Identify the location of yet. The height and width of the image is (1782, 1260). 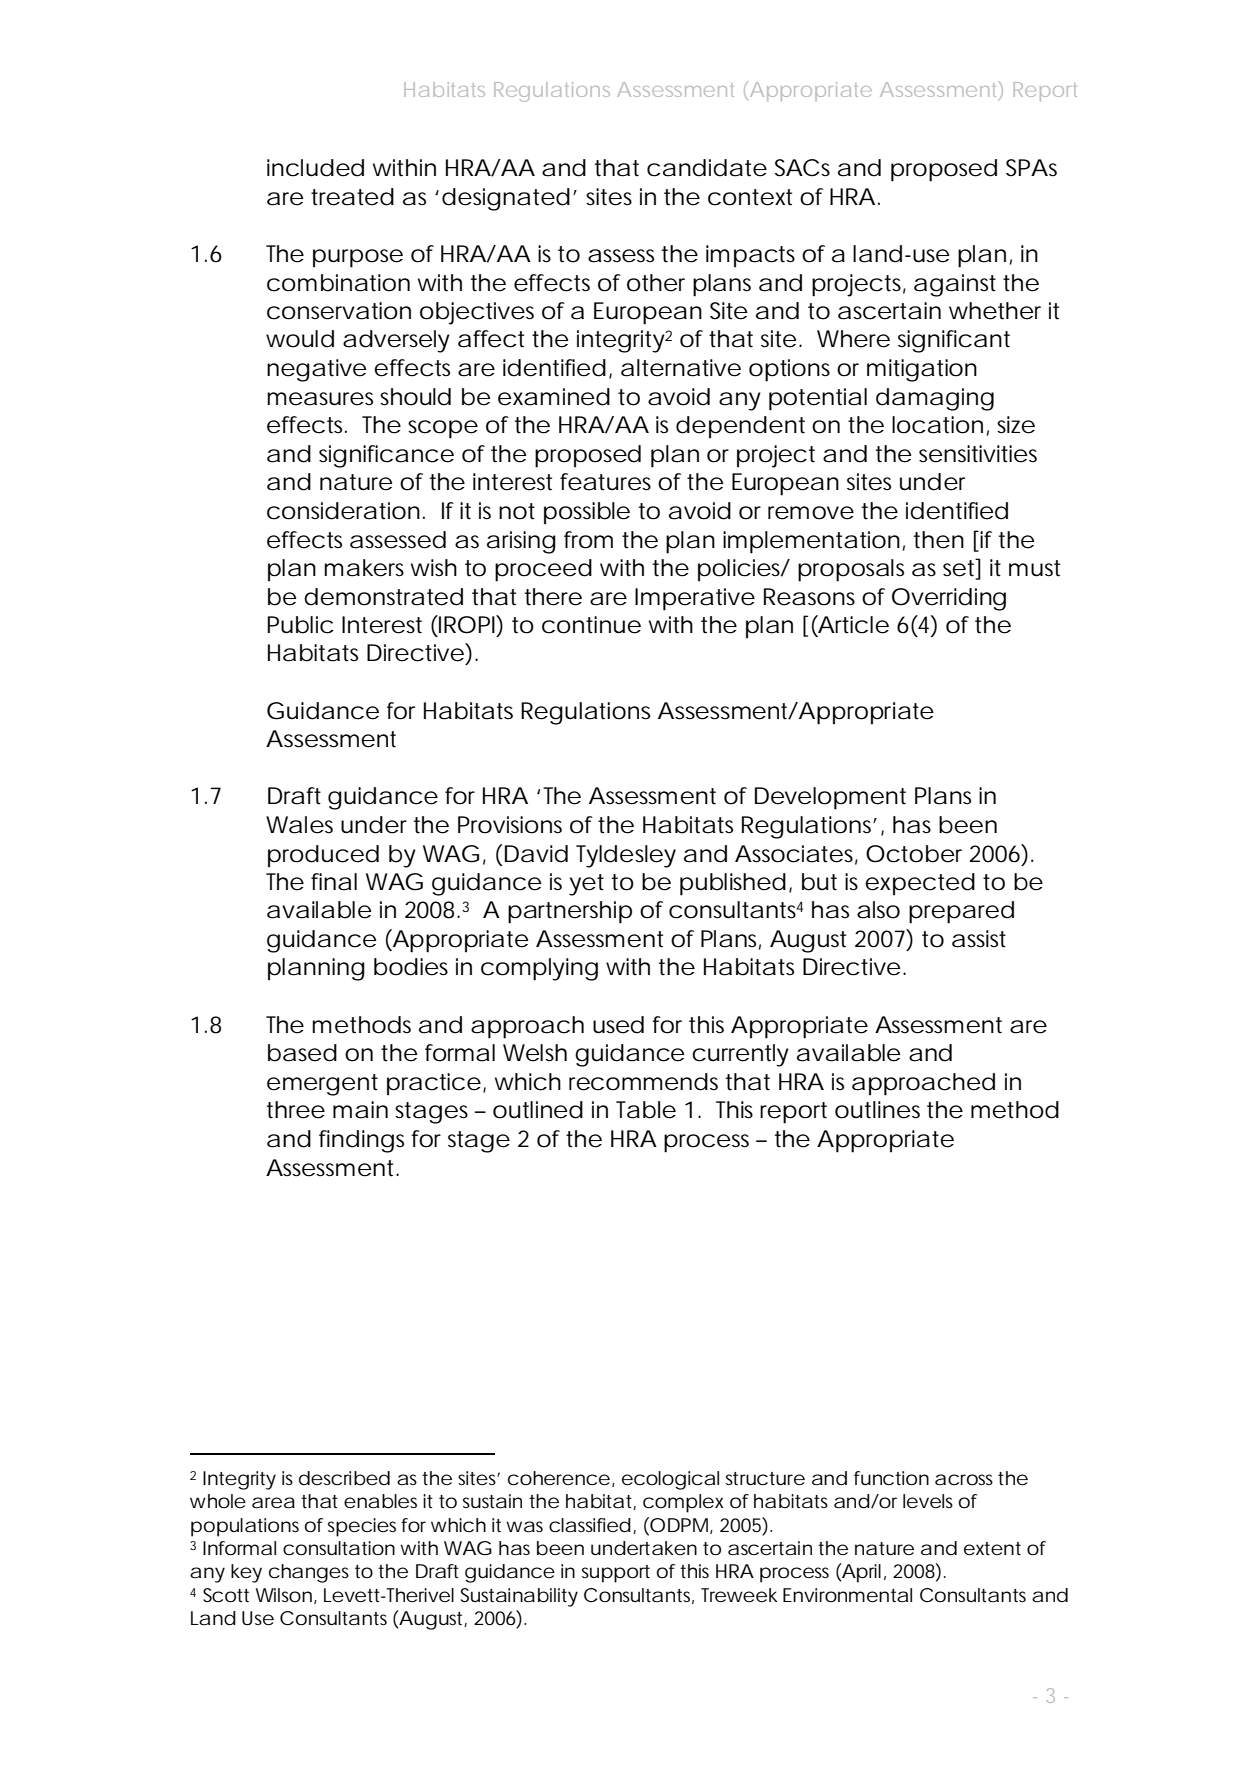
(586, 885).
